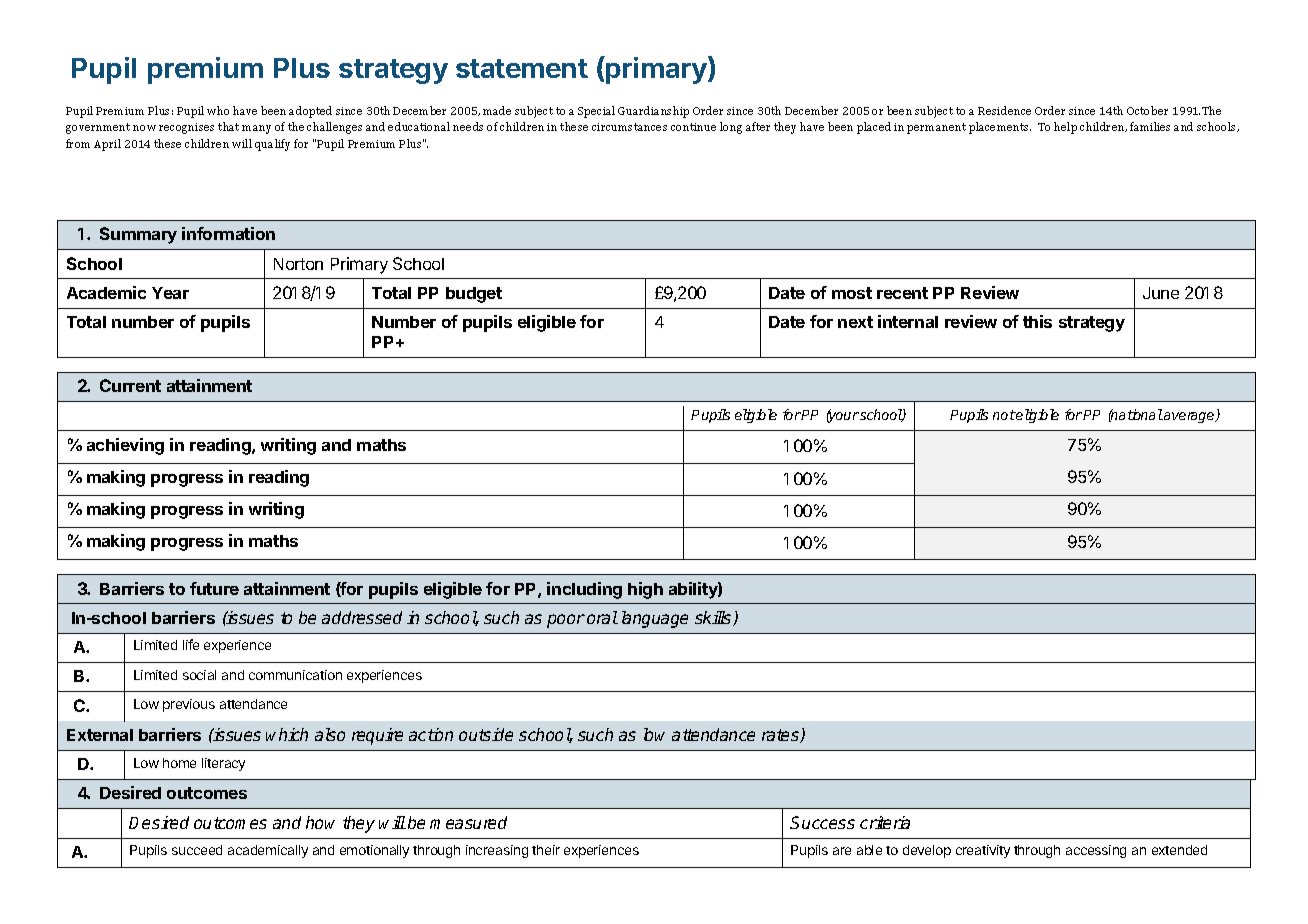 Image resolution: width=1308 pixels, height=924 pixels. What do you see at coordinates (218, 110) in the screenshot?
I see `who` at bounding box center [218, 110].
